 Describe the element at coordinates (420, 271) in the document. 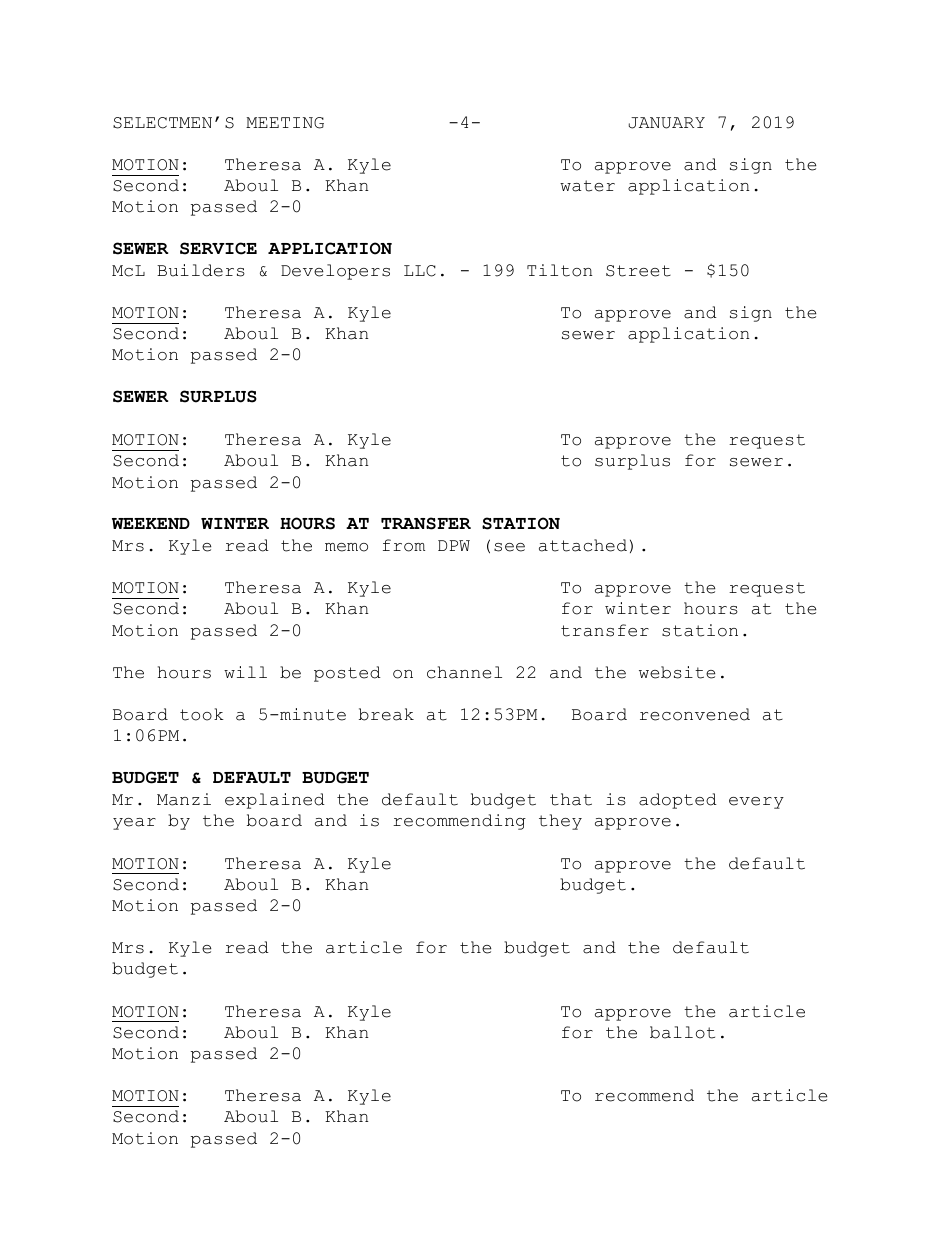

I see `LLC` at that location.
